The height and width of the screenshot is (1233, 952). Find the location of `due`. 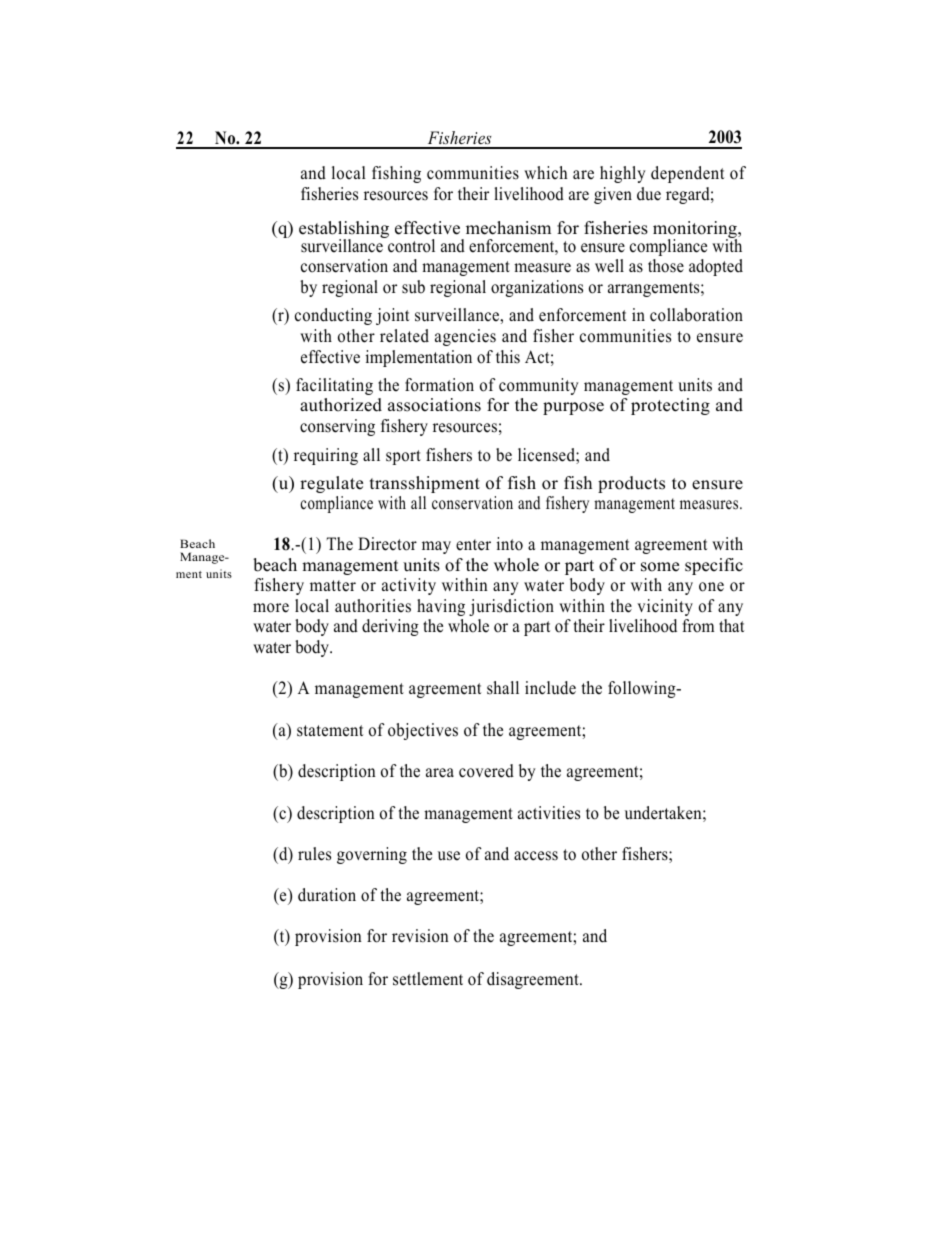

due is located at coordinates (649, 194).
